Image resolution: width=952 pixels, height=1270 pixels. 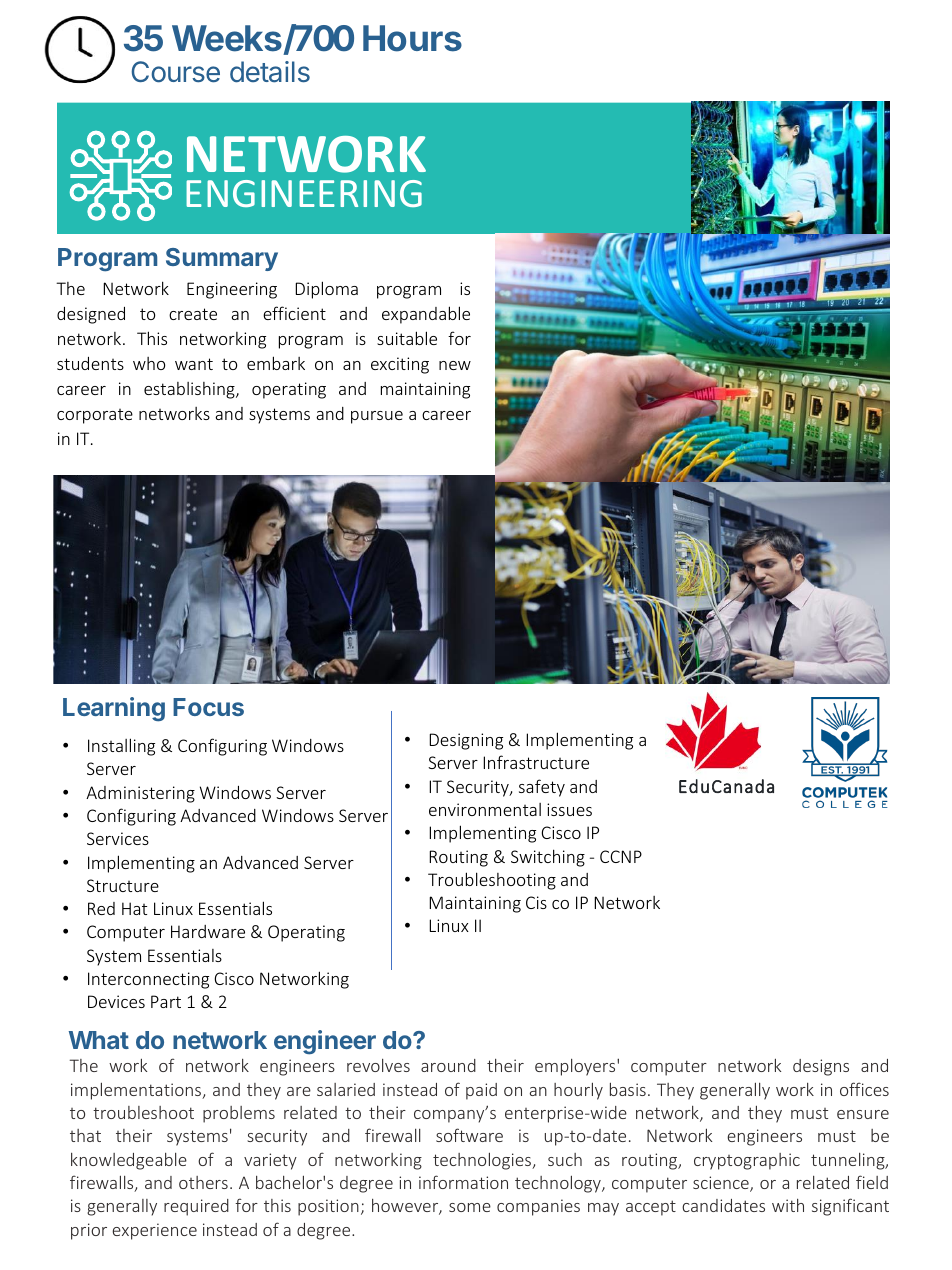 I want to click on CCNP, so click(x=621, y=856).
